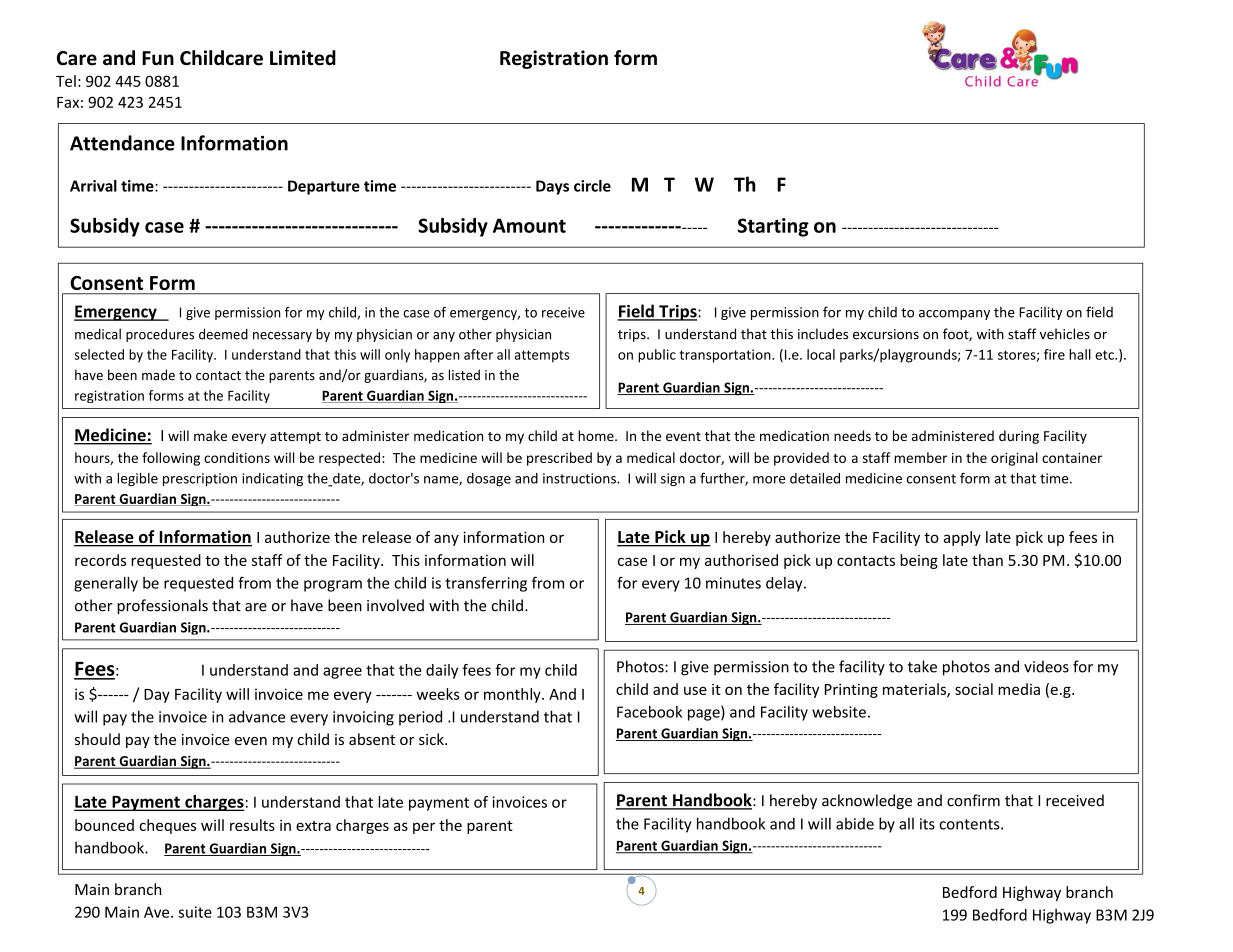 The image size is (1233, 952). Describe the element at coordinates (954, 315) in the page. I see `accompany` at that location.
